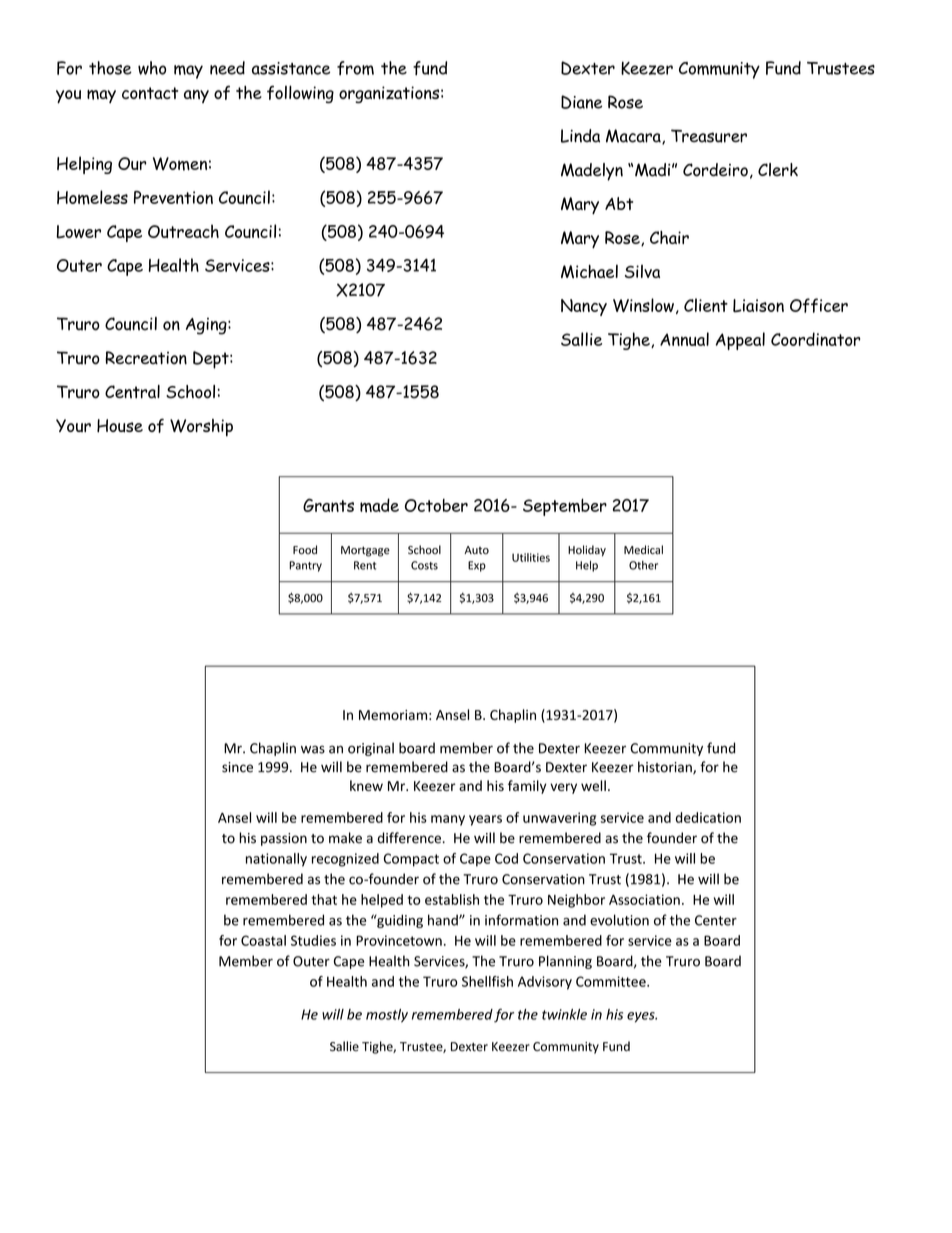 The height and width of the image is (1233, 952). What do you see at coordinates (487, 981) in the image?
I see `Shellfish` at bounding box center [487, 981].
